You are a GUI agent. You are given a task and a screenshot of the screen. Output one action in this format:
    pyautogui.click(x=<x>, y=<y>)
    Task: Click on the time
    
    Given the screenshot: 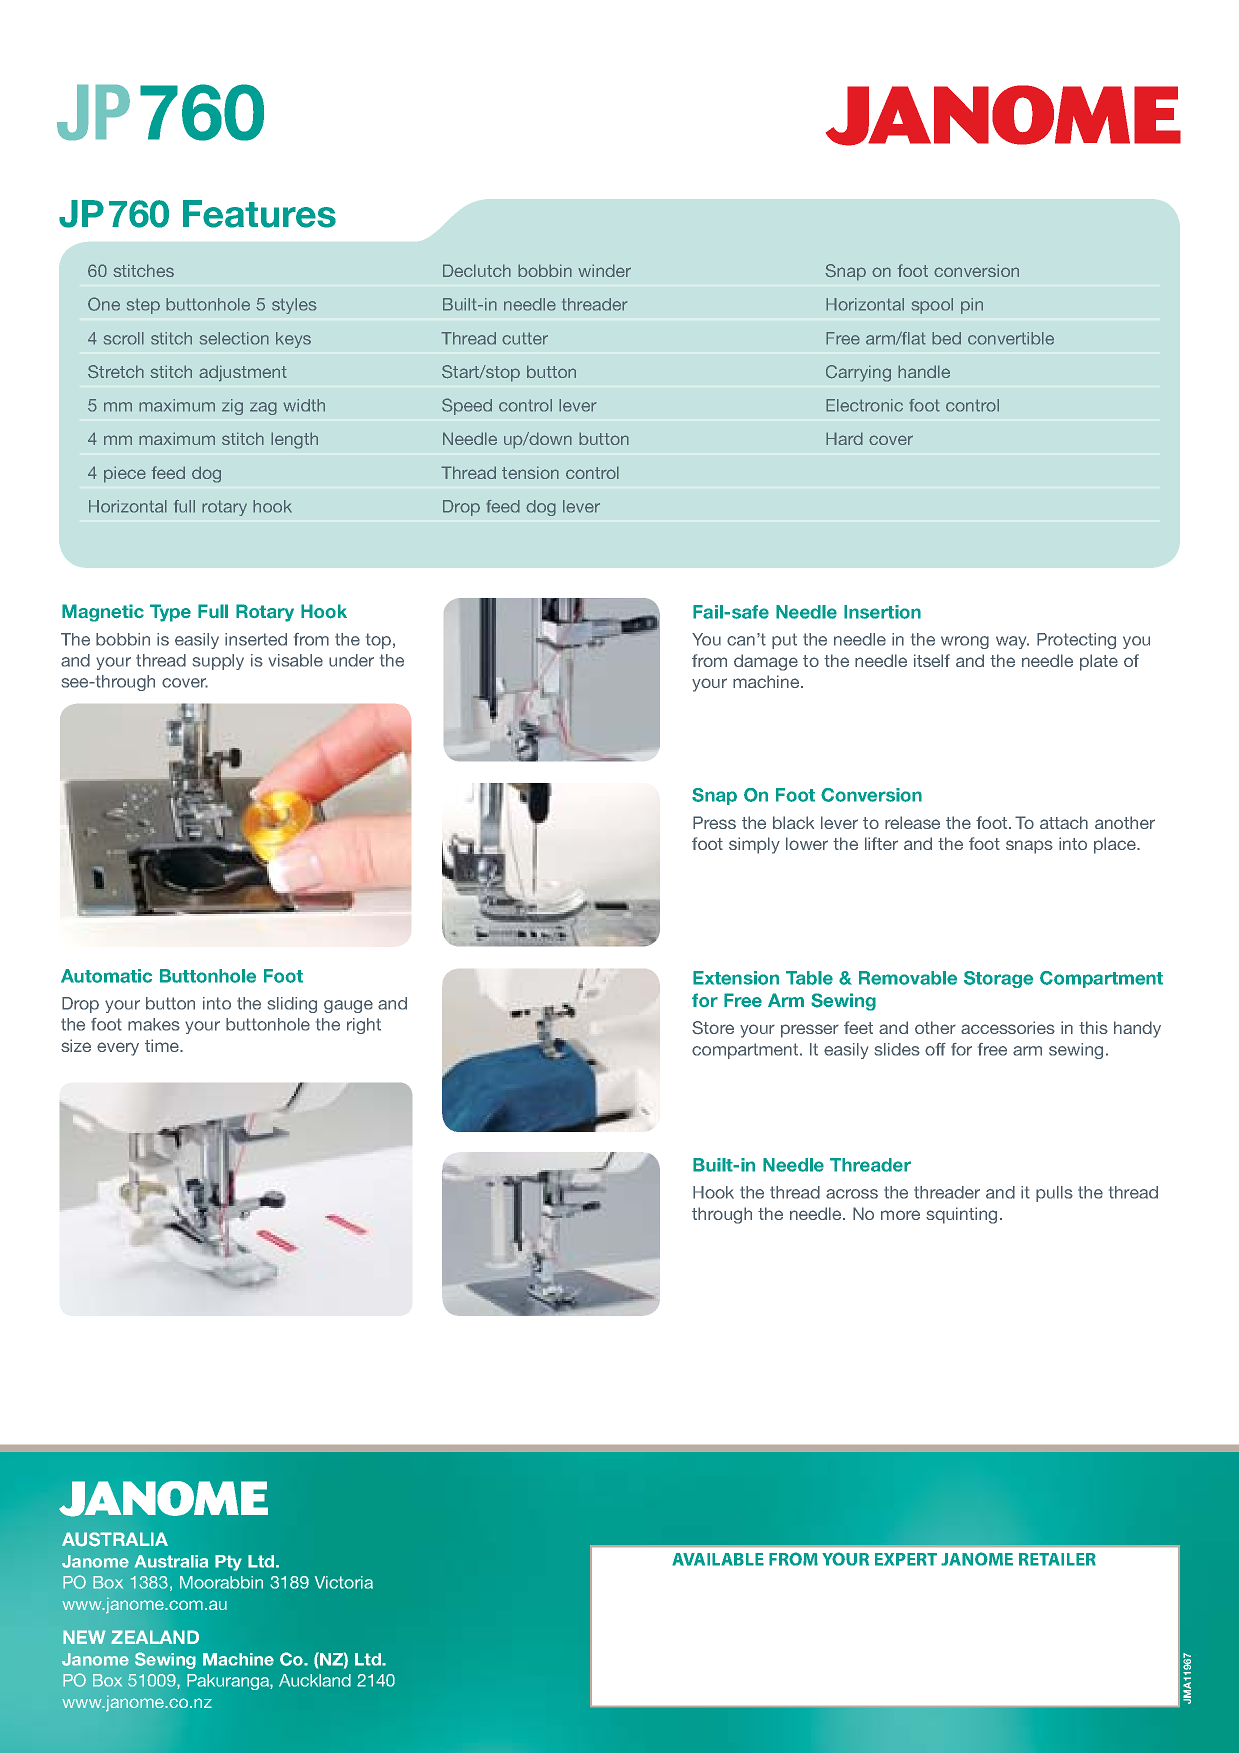 What is the action you would take?
    pyautogui.click(x=163, y=1045)
